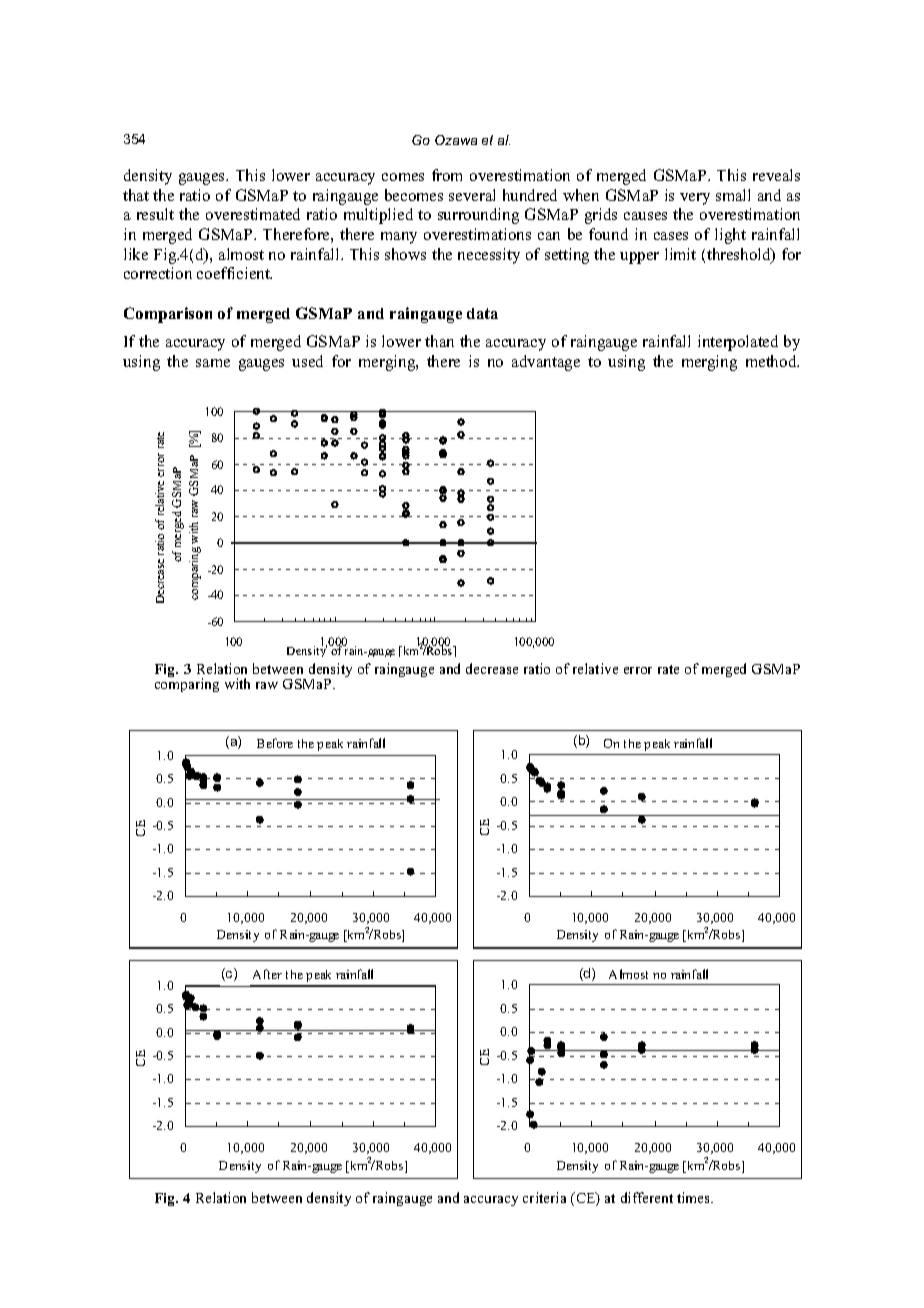 This screenshot has height=1308, width=924. I want to click on times, so click(695, 1197).
